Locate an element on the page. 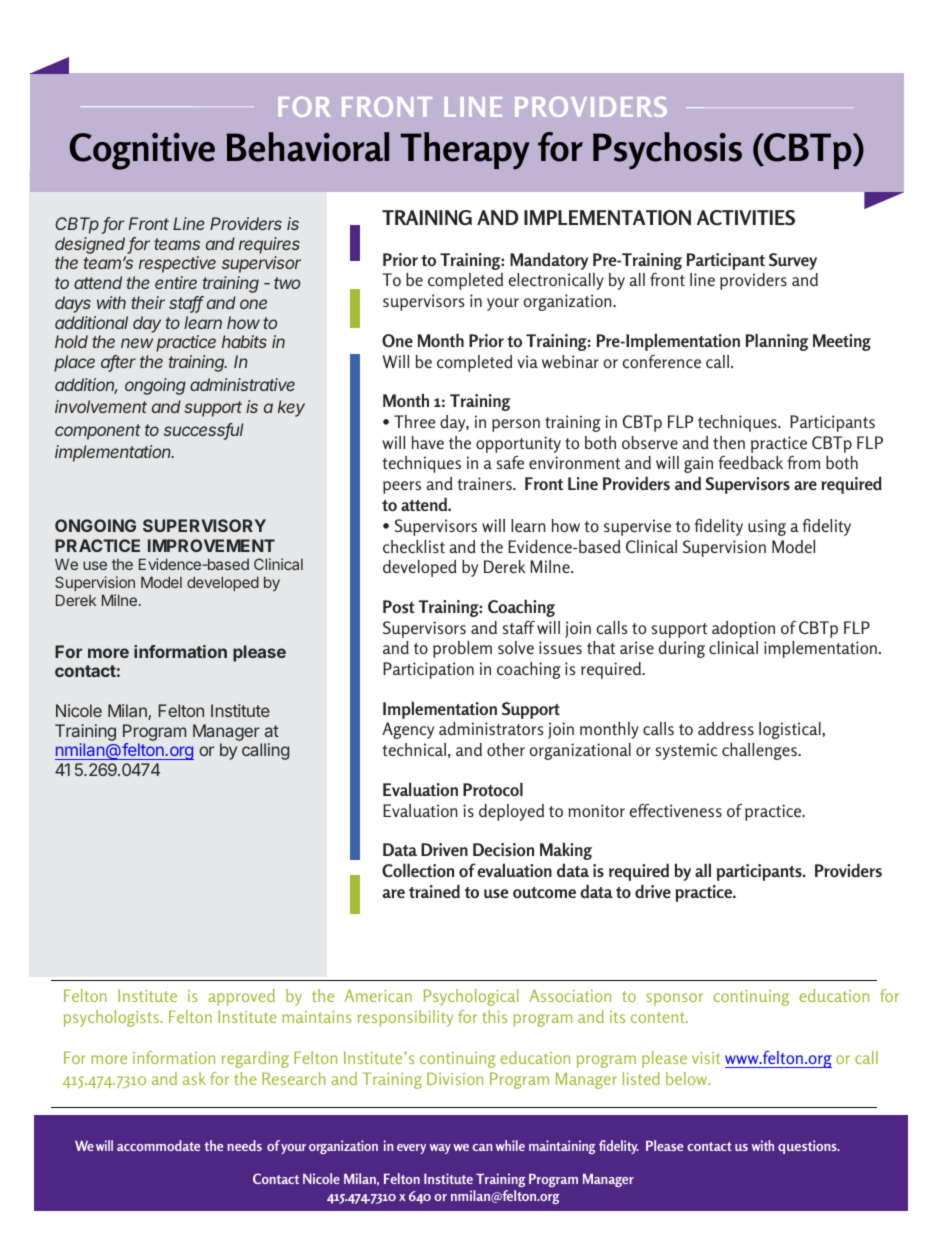 This document has width=952, height=1233. ACTIVITIES is located at coordinates (746, 217).
